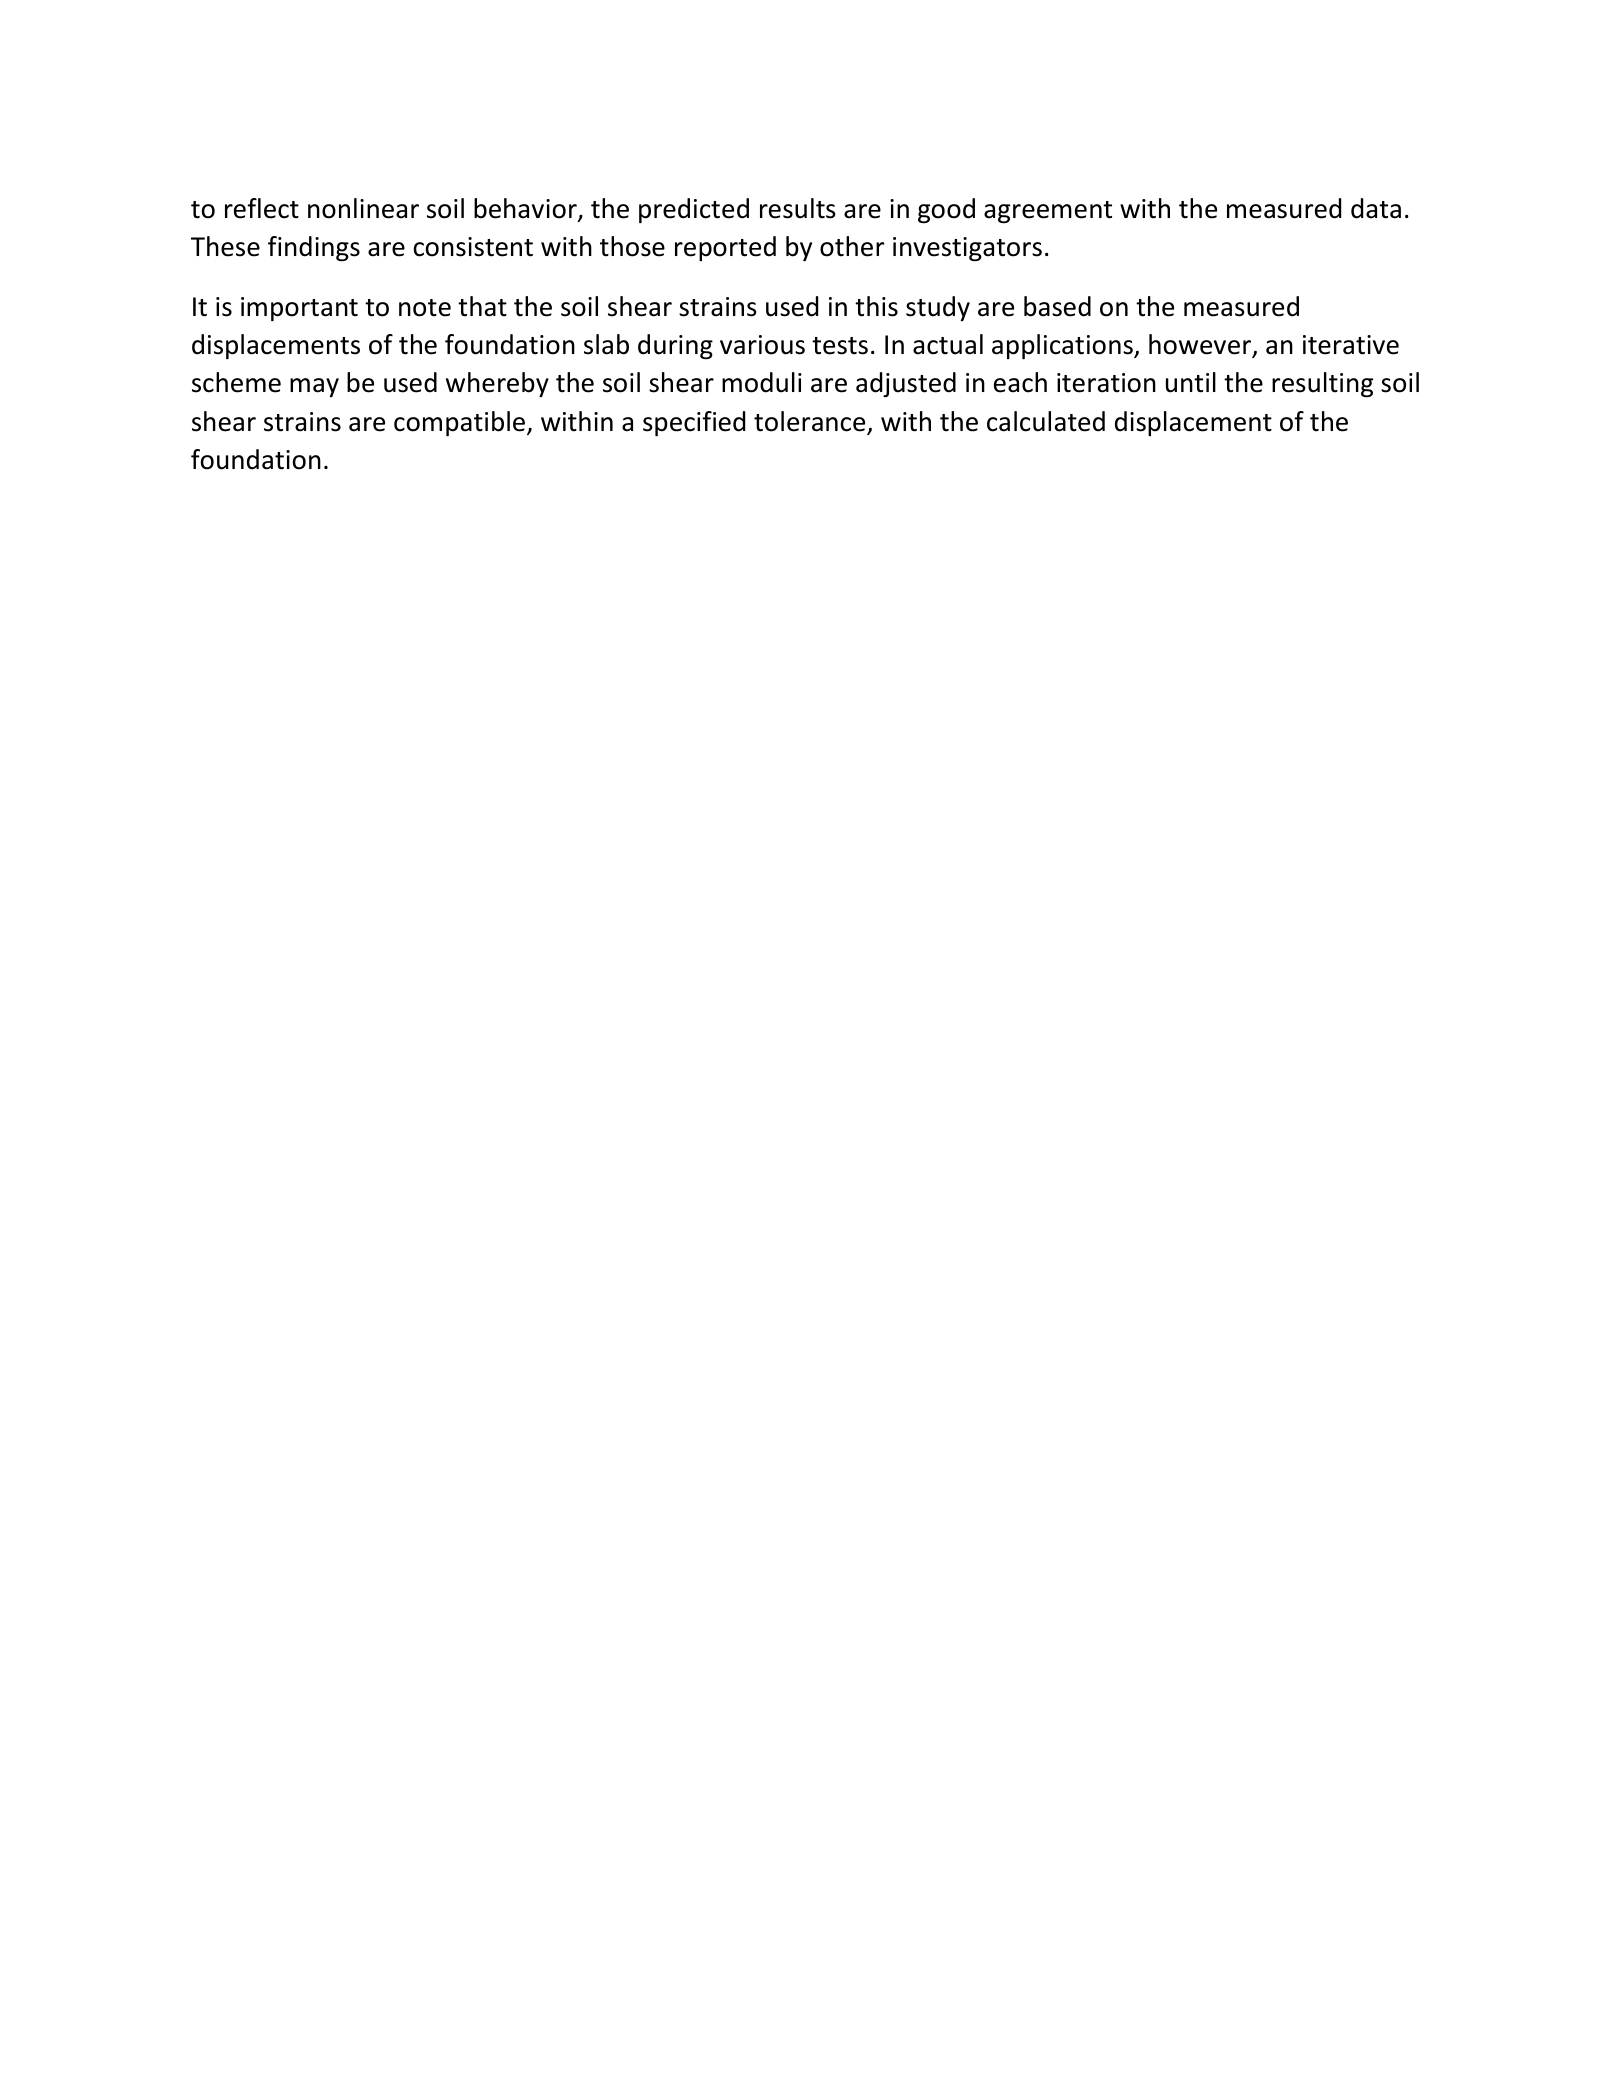 The width and height of the page is (1621, 2098). I want to click on this, so click(876, 306).
